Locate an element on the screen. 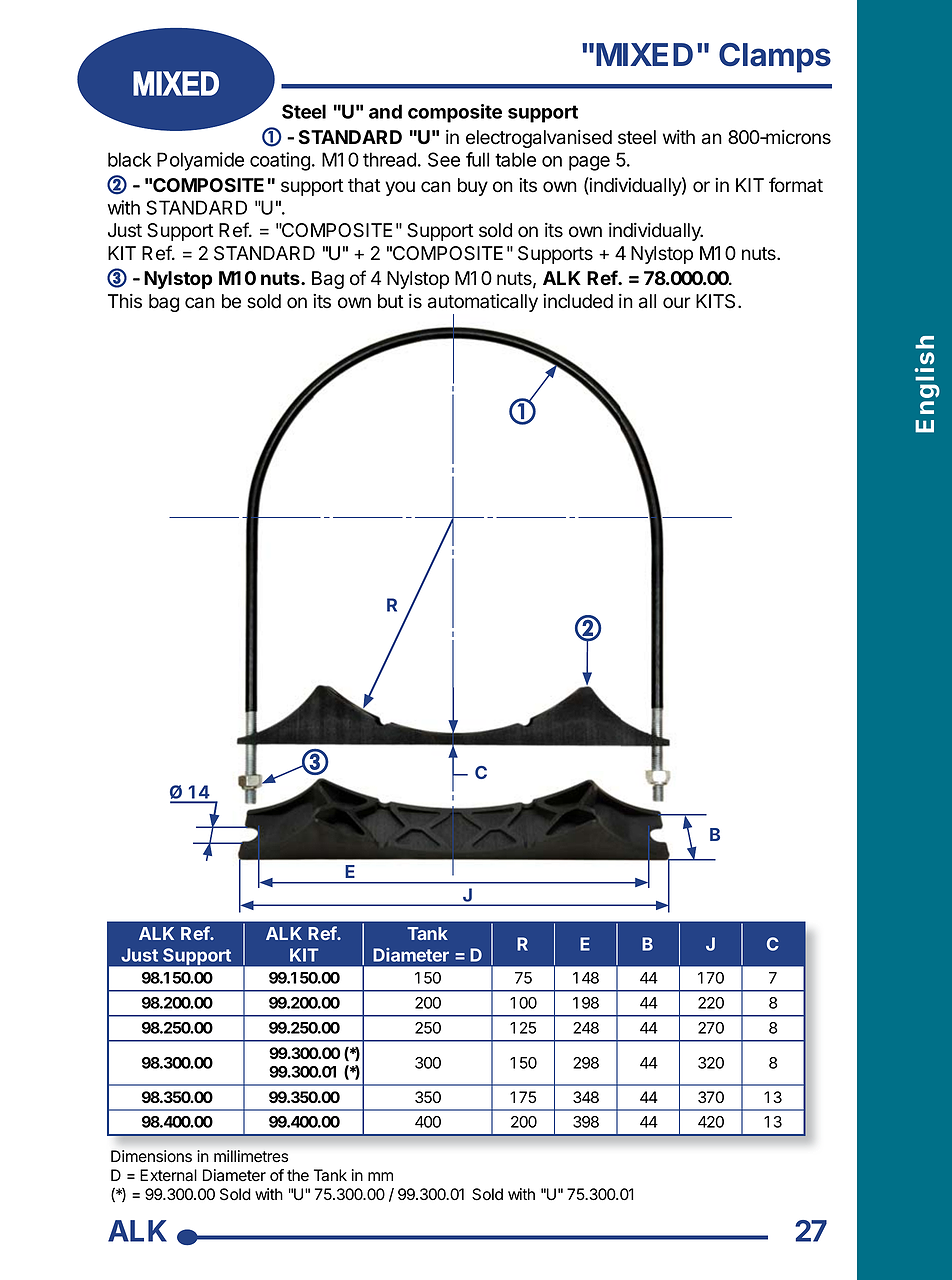 This screenshot has width=952, height=1280. Clamps is located at coordinates (775, 58).
